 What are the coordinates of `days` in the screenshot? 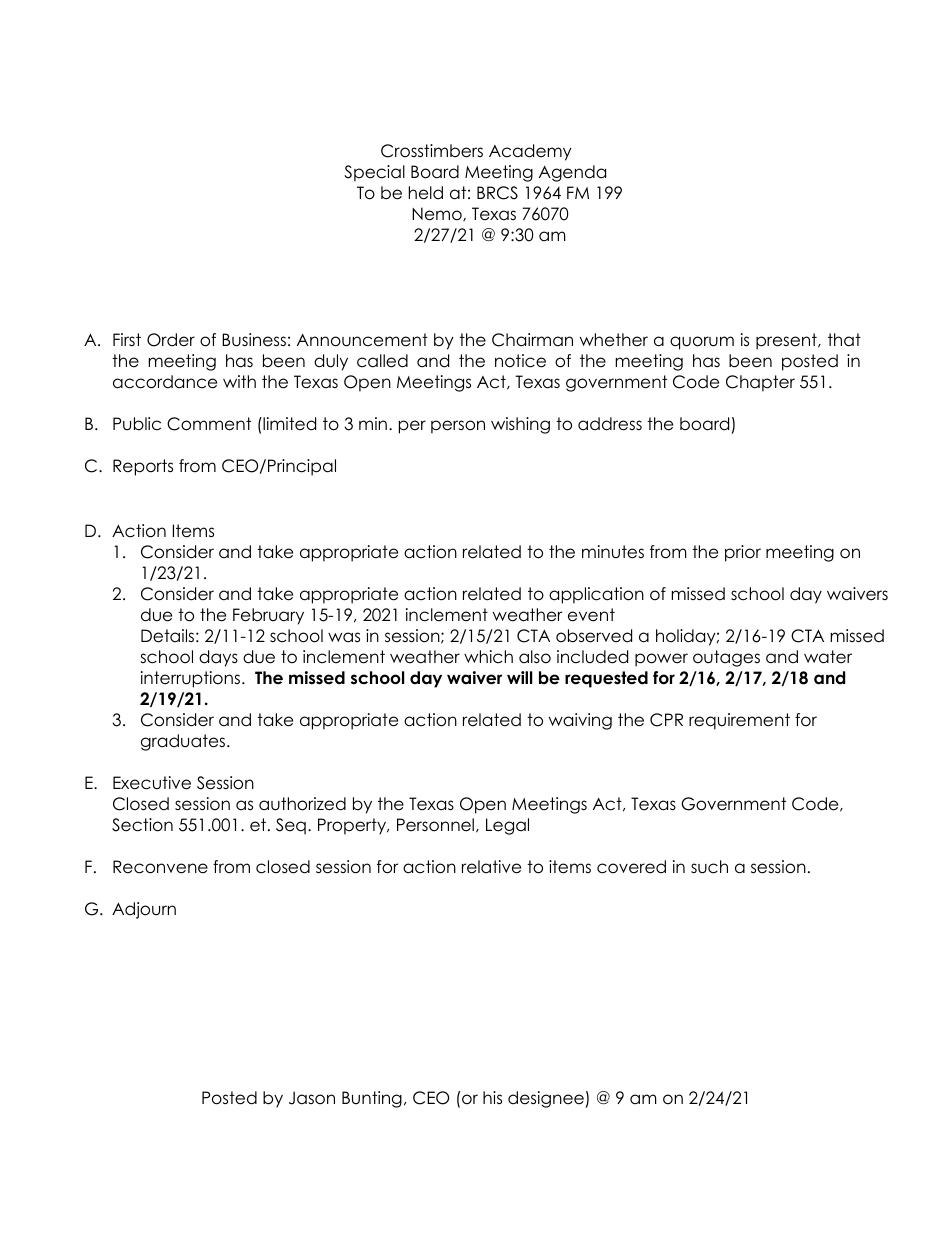 It's located at (218, 658).
